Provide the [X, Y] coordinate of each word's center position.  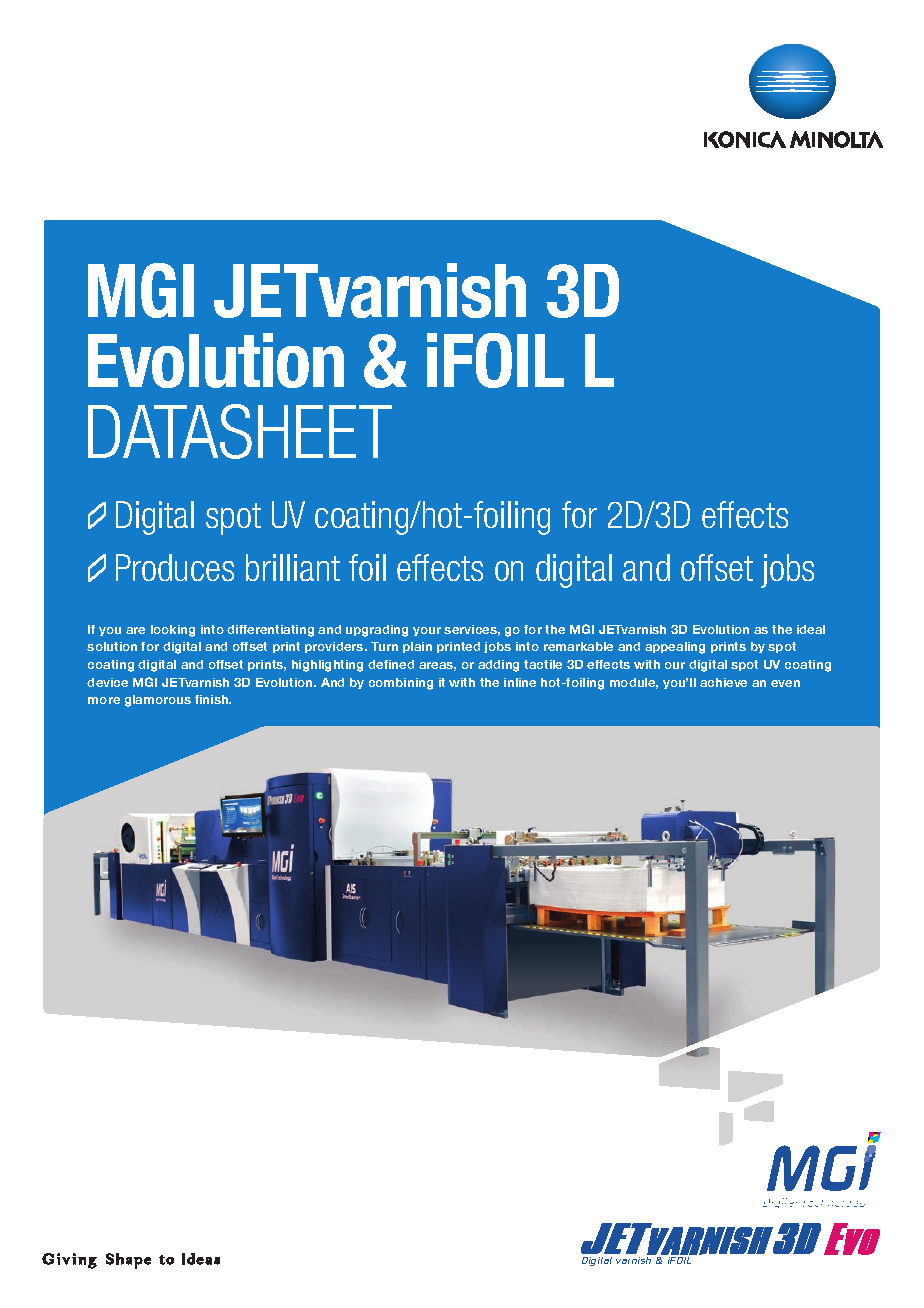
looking [173, 631]
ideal [811, 629]
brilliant [293, 567]
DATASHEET [240, 431]
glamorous [158, 701]
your [427, 631]
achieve [723, 682]
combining [401, 684]
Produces [175, 567]
